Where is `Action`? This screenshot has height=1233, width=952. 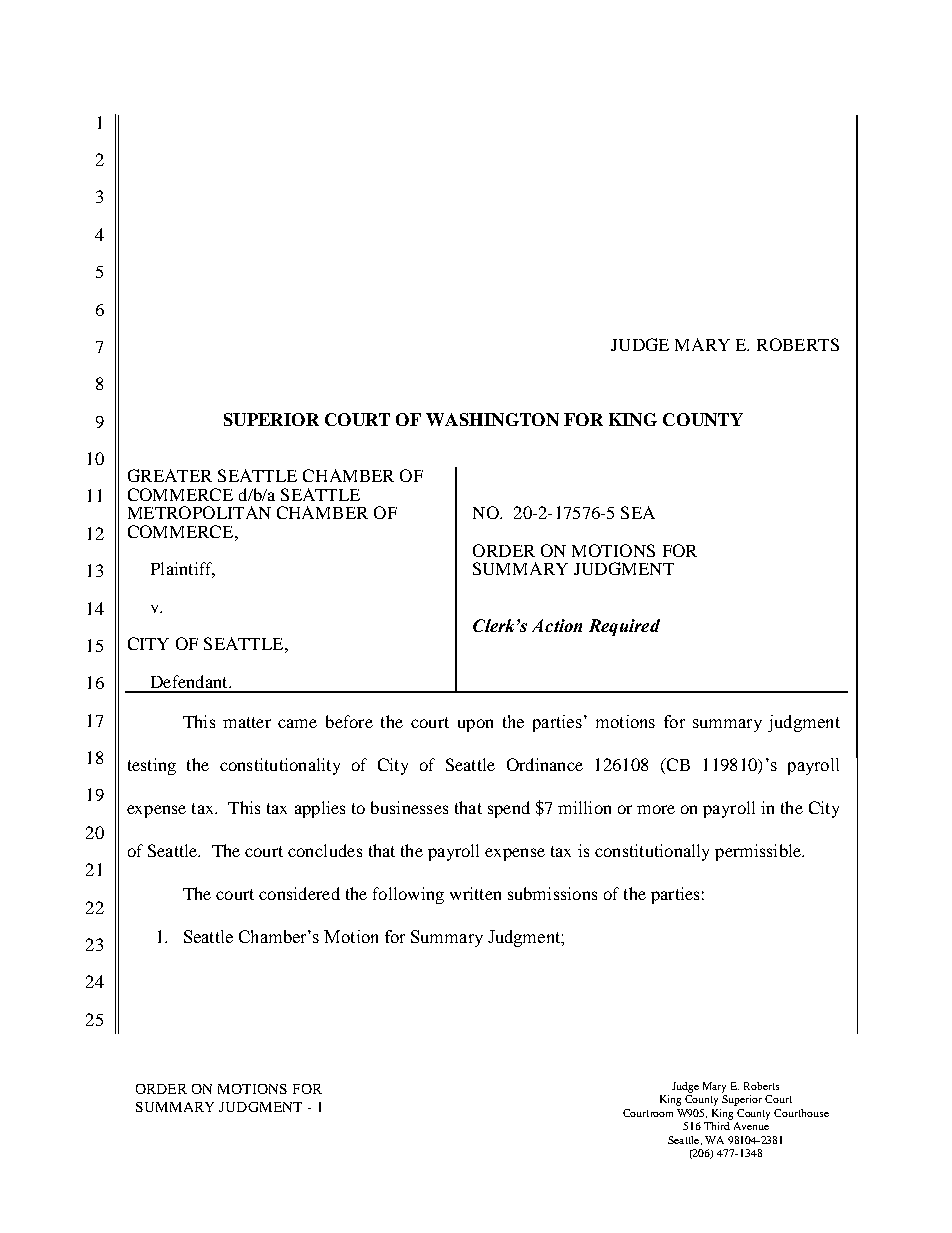 Action is located at coordinates (557, 625).
